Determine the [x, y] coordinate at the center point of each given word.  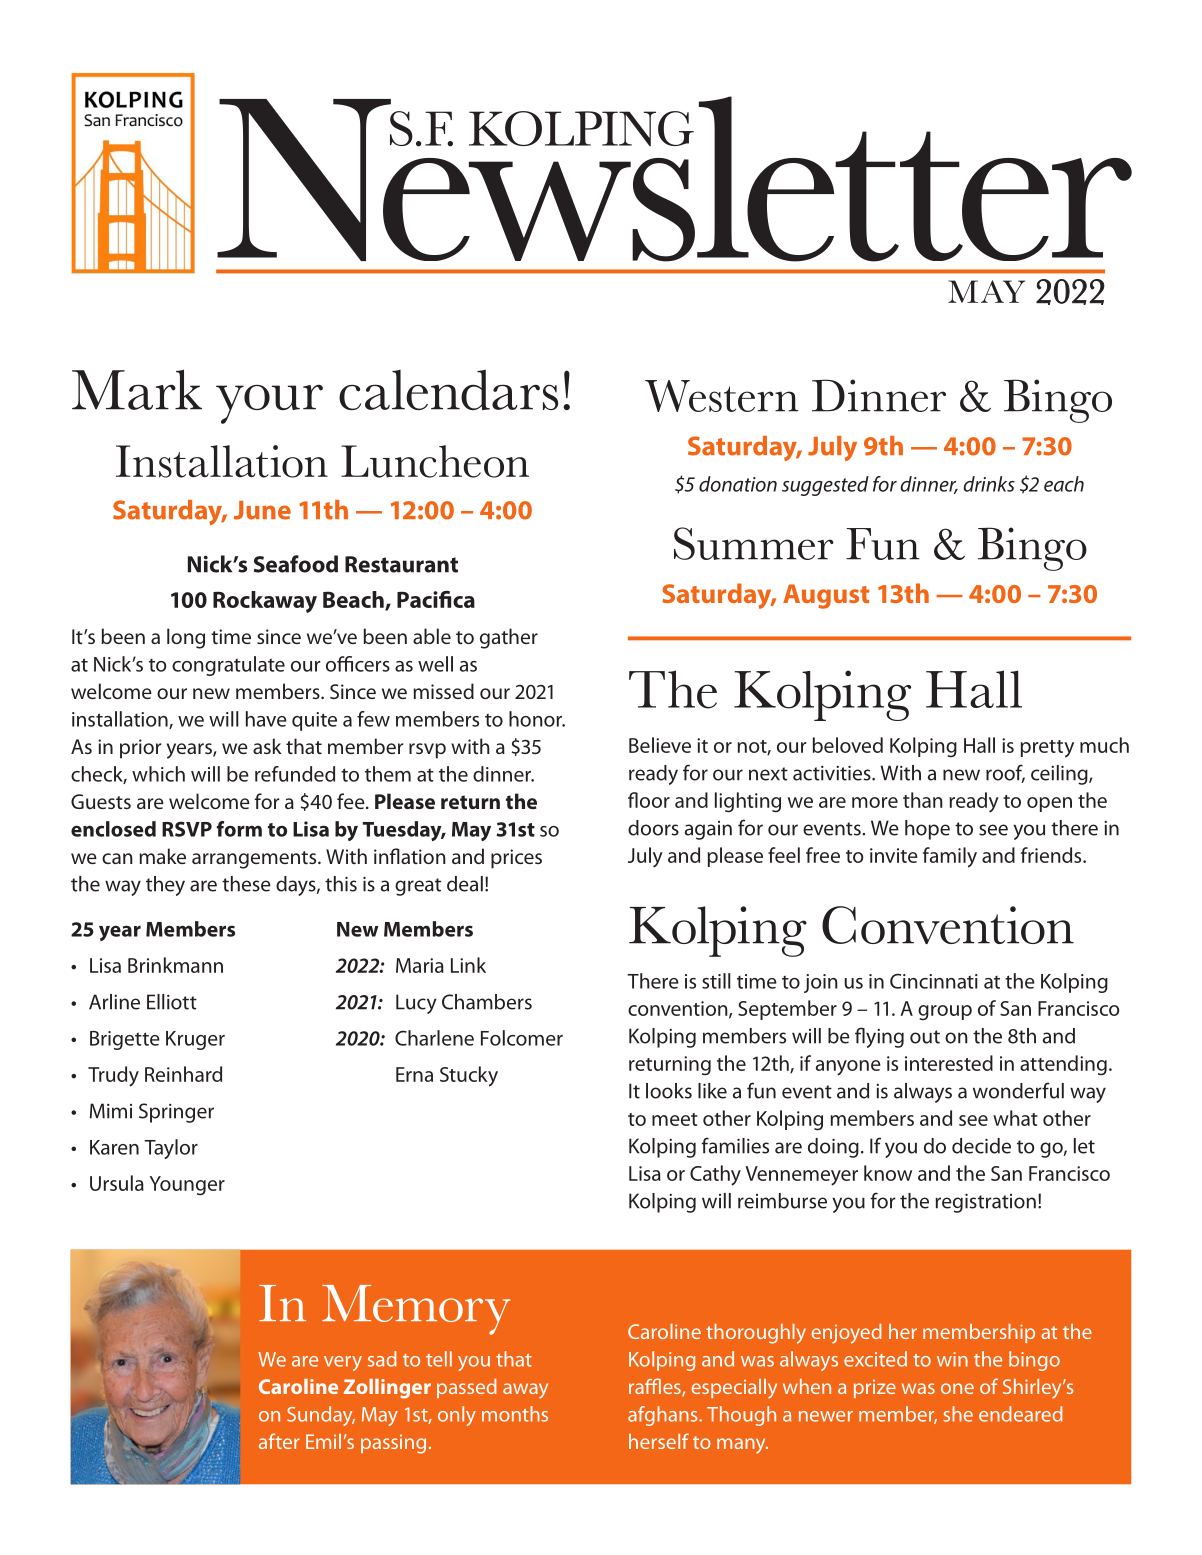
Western [722, 396]
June [262, 510]
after [279, 1441]
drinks [989, 484]
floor [649, 800]
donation [738, 484]
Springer [176, 1113]
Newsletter [674, 179]
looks [669, 1091]
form [239, 829]
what [1015, 1118]
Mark [137, 389]
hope [927, 830]
